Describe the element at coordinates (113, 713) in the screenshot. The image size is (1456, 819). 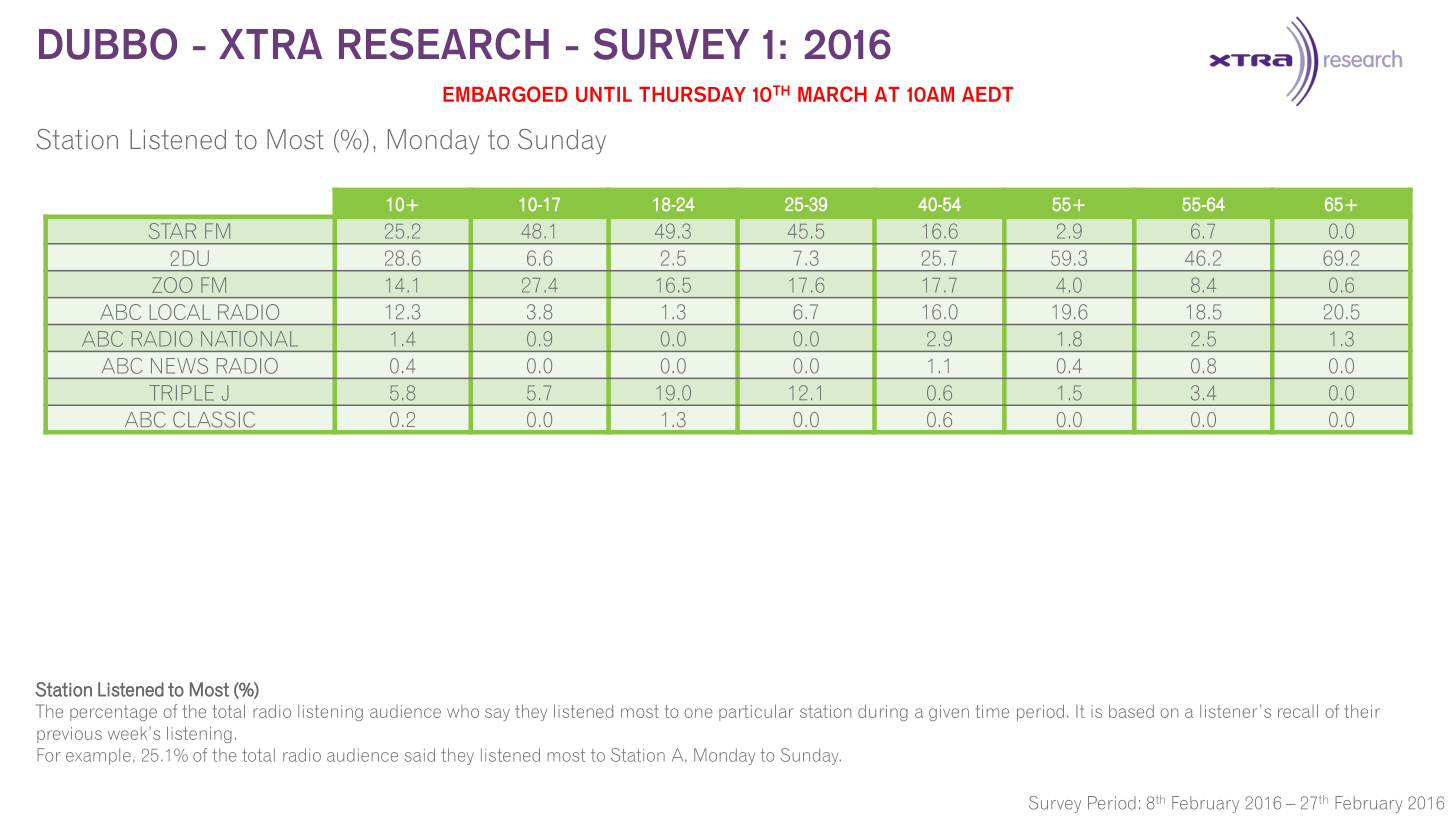
I see `percentage` at that location.
